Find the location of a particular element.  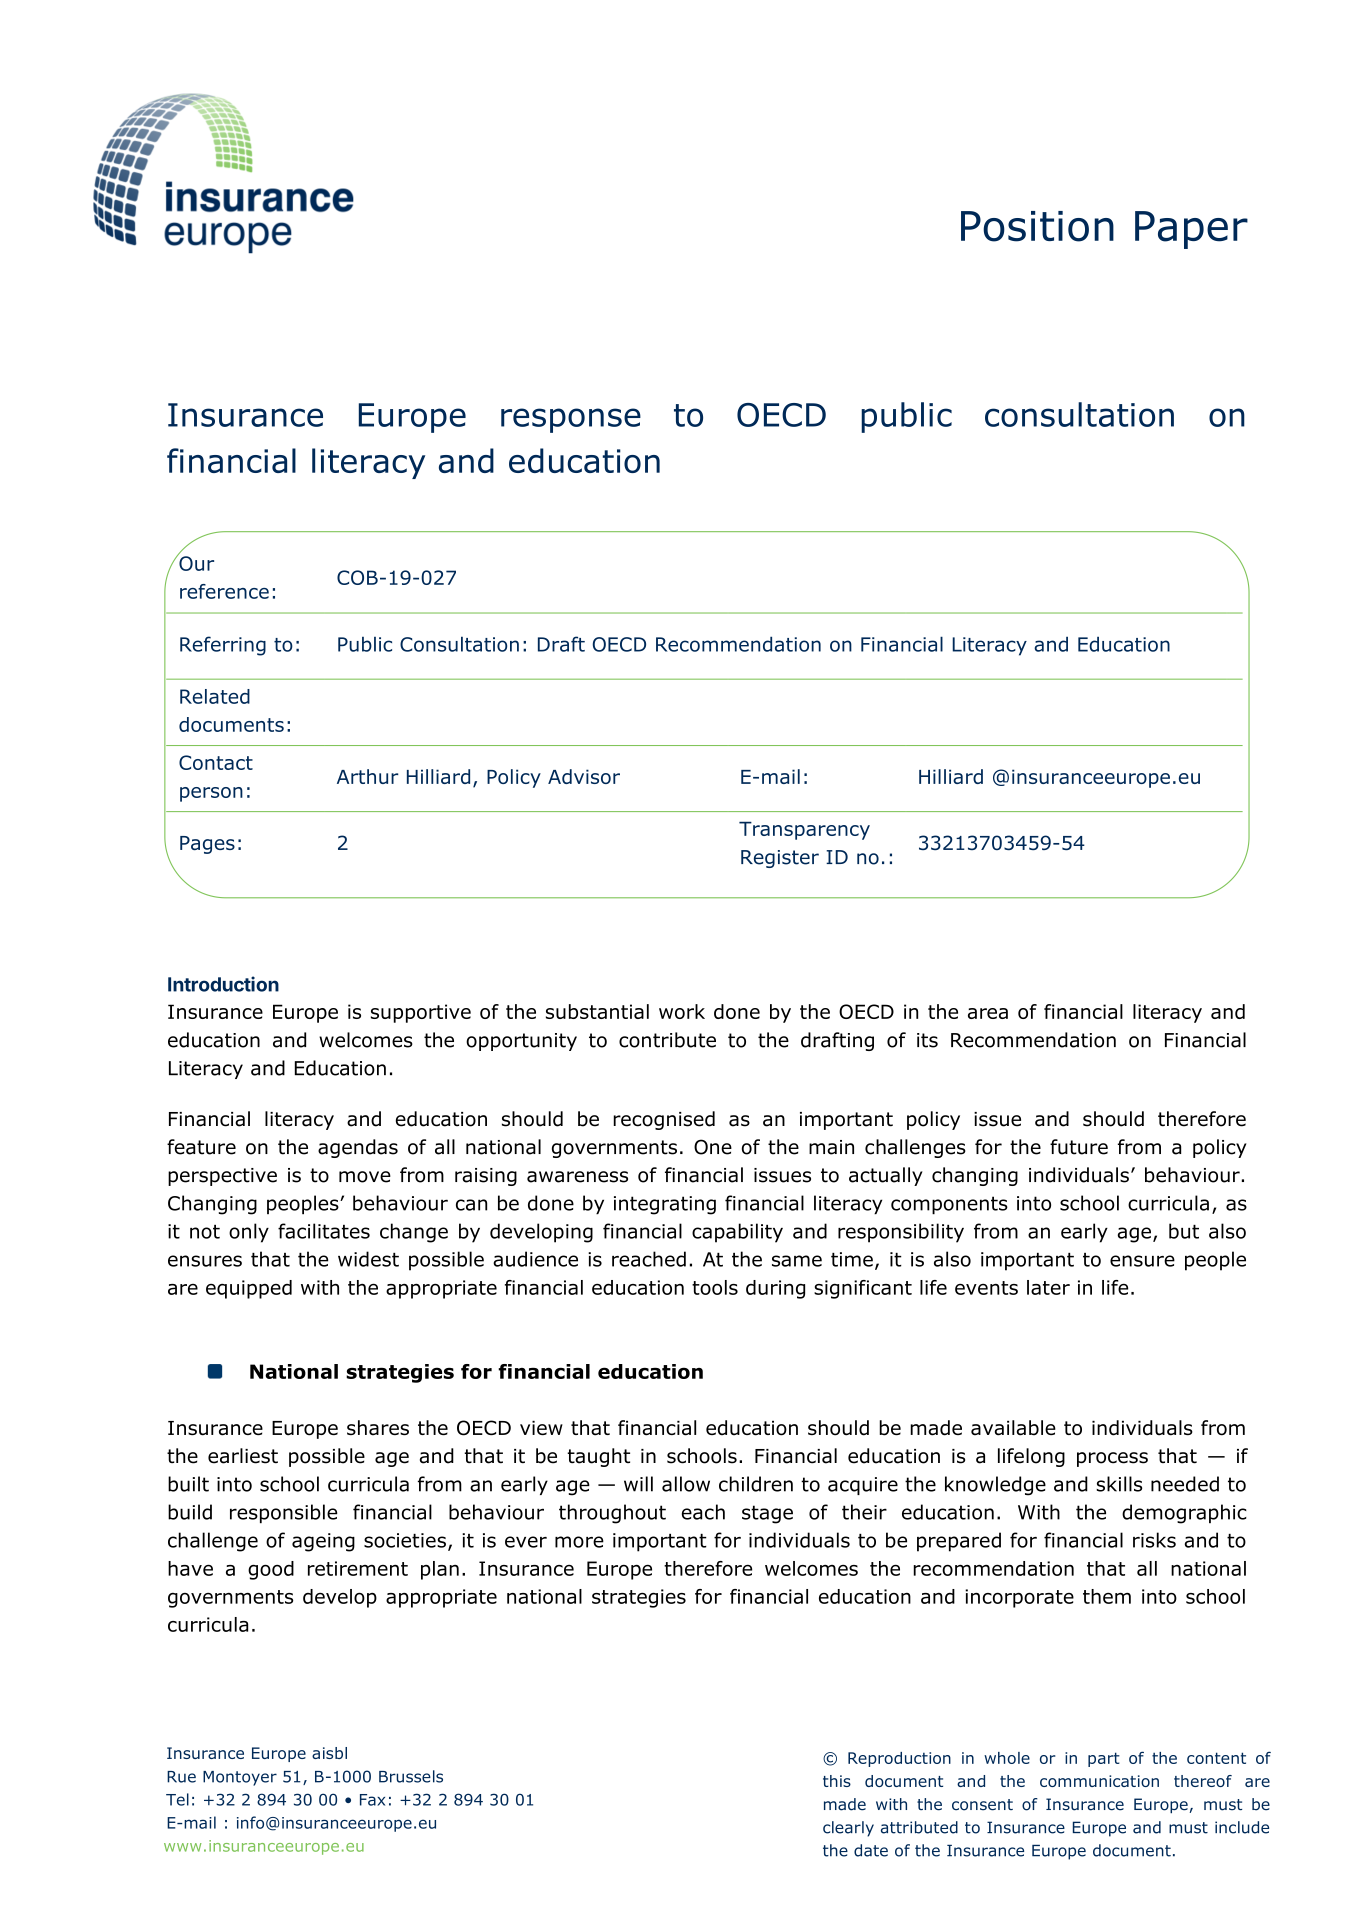

Referring is located at coordinates (223, 646).
